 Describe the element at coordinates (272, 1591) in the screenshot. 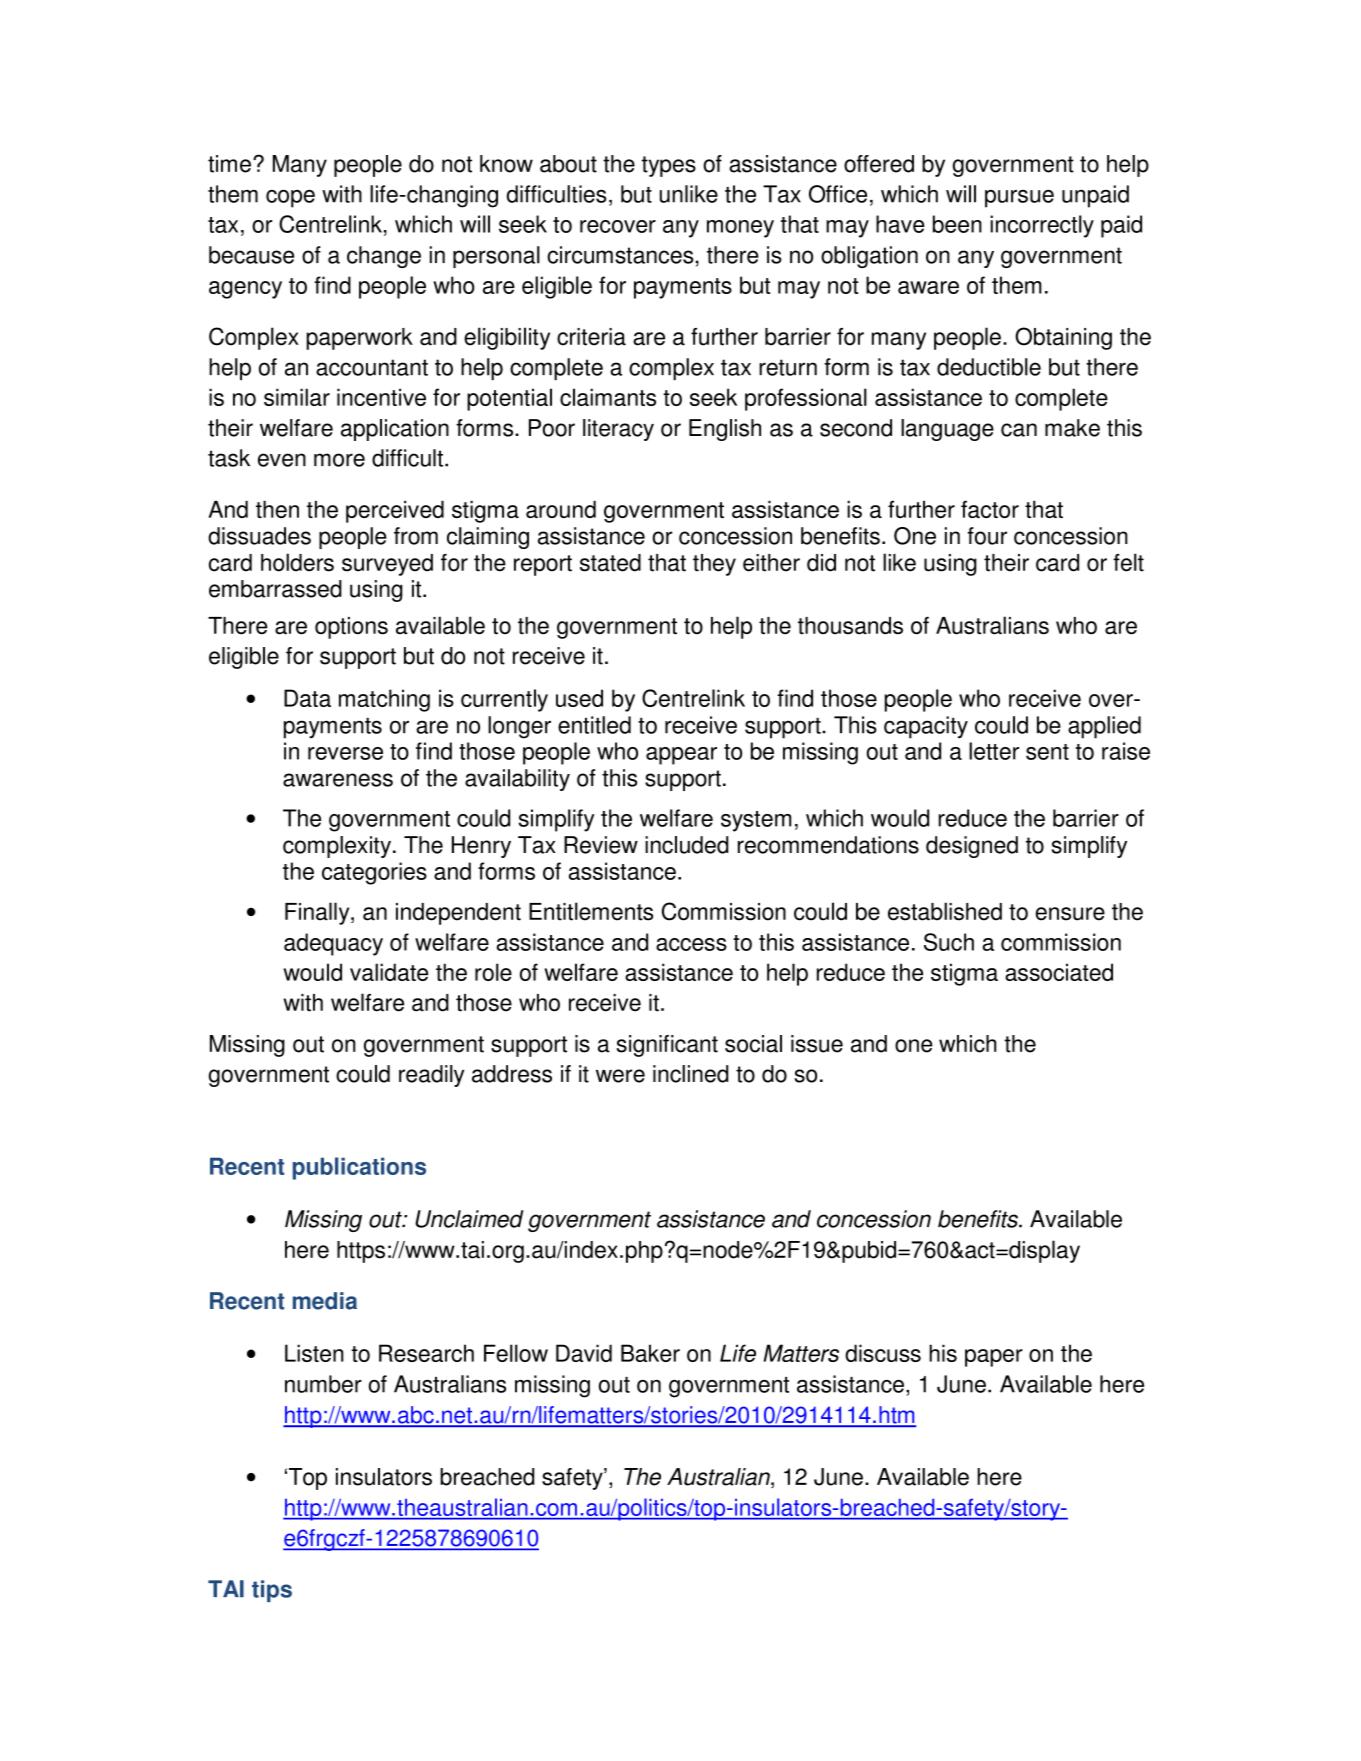

I see `tips` at that location.
